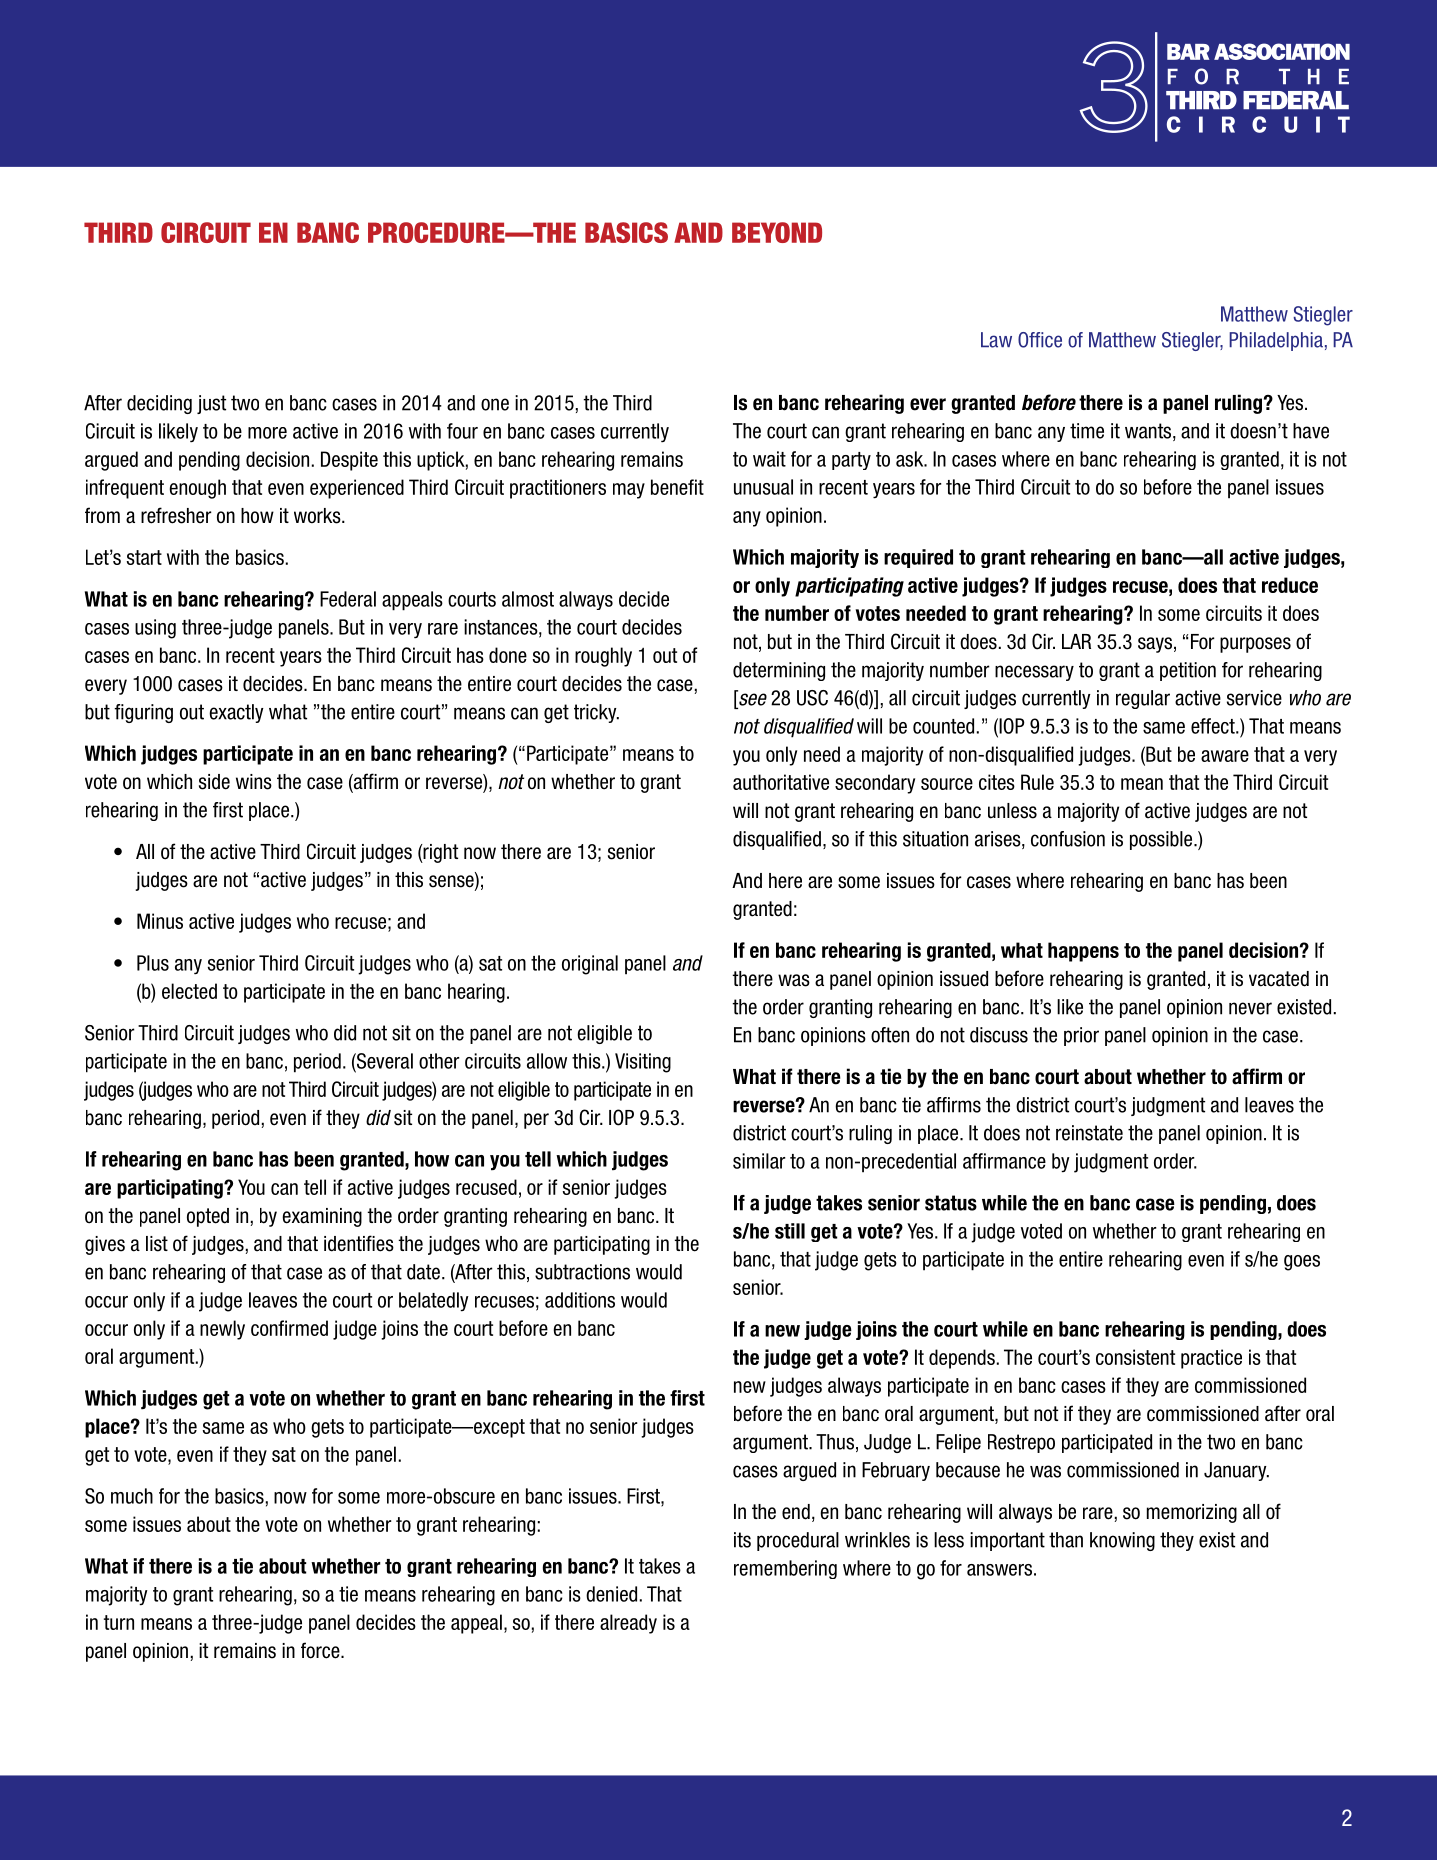  Describe the element at coordinates (1083, 952) in the screenshot. I see `happens` at that location.
